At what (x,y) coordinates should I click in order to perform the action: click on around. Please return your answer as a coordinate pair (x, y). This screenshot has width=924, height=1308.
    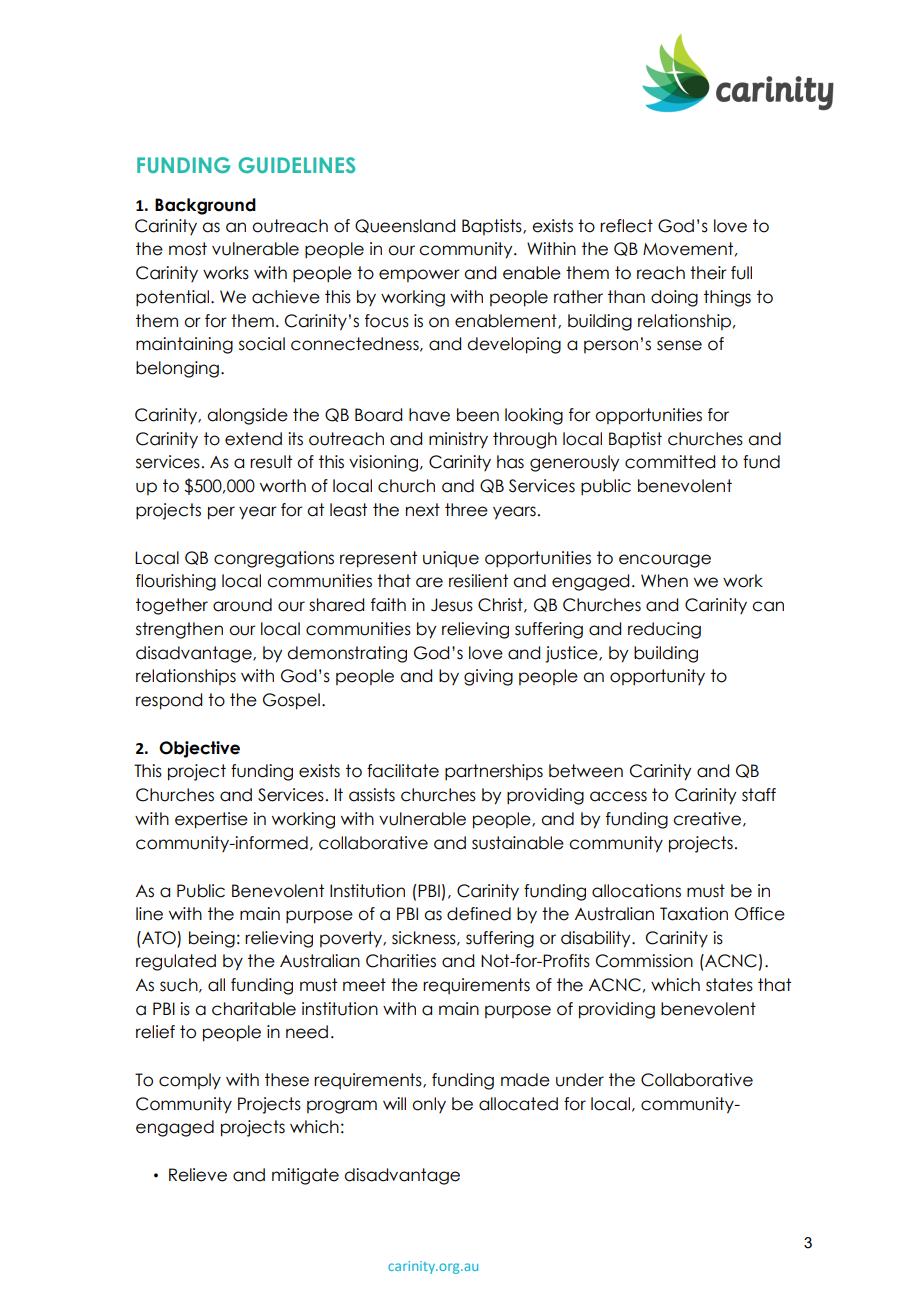
    Looking at the image, I should click on (242, 605).
